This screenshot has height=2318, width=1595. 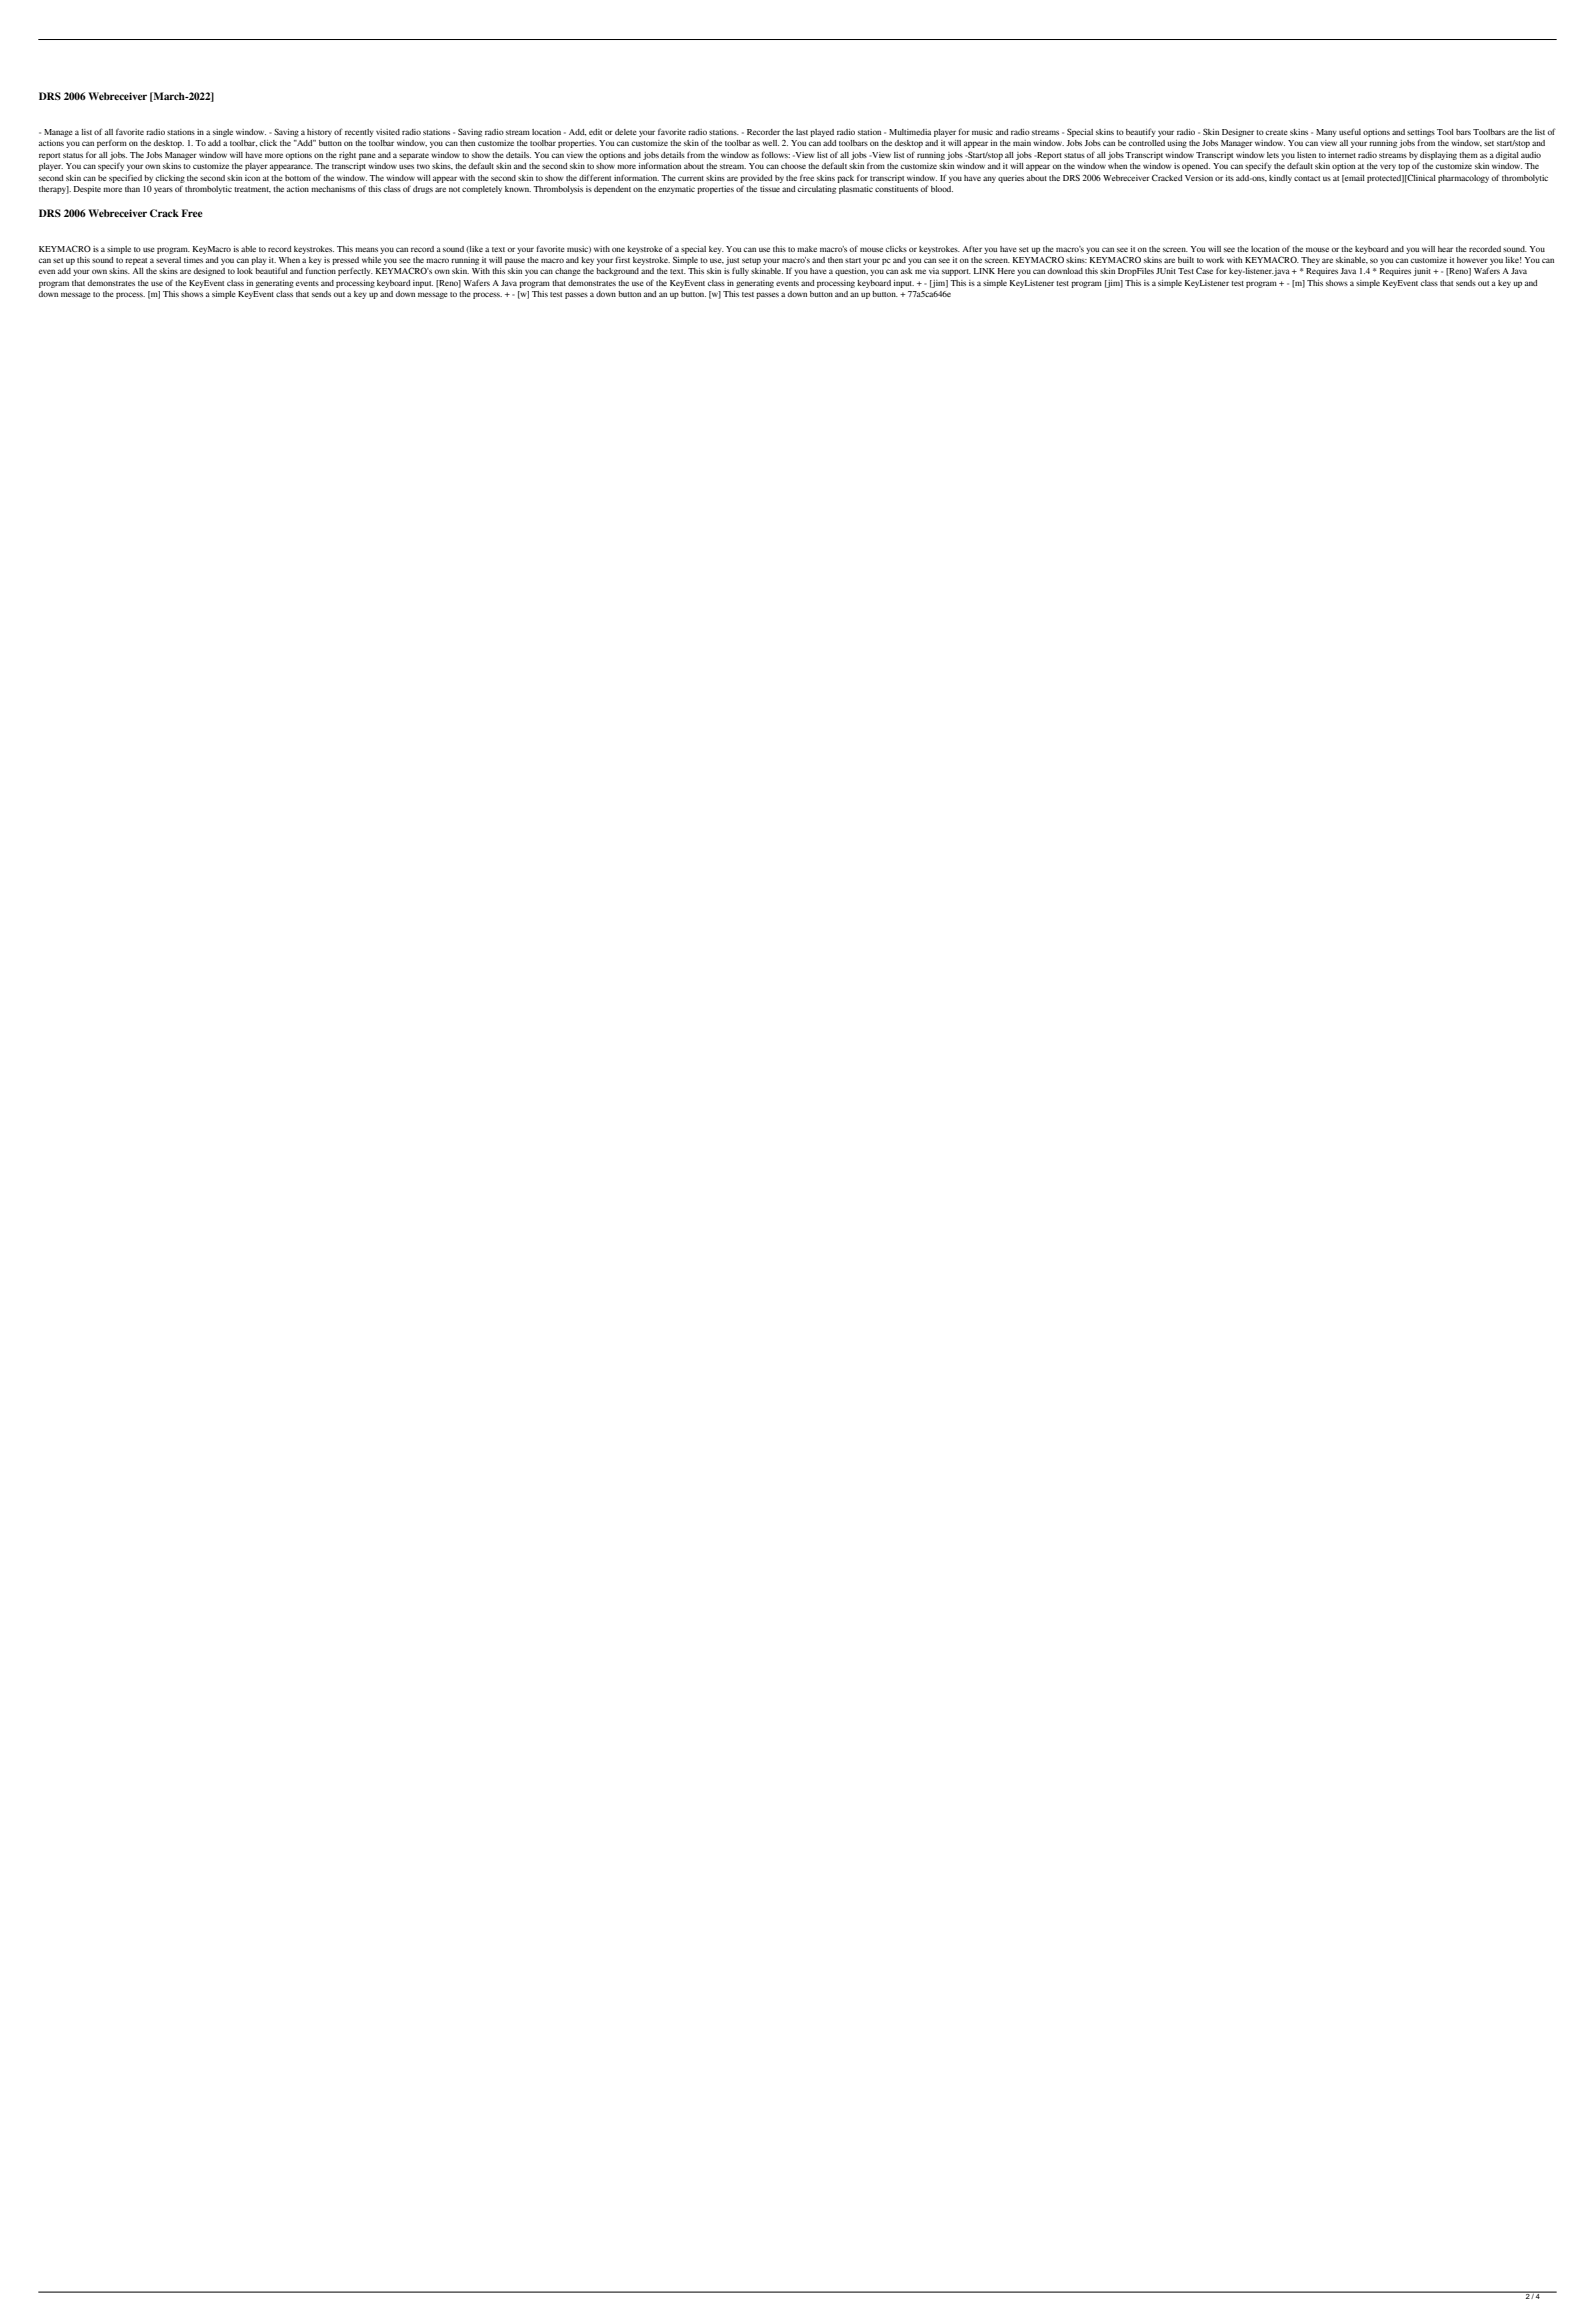 I want to click on hear, so click(x=1445, y=249).
